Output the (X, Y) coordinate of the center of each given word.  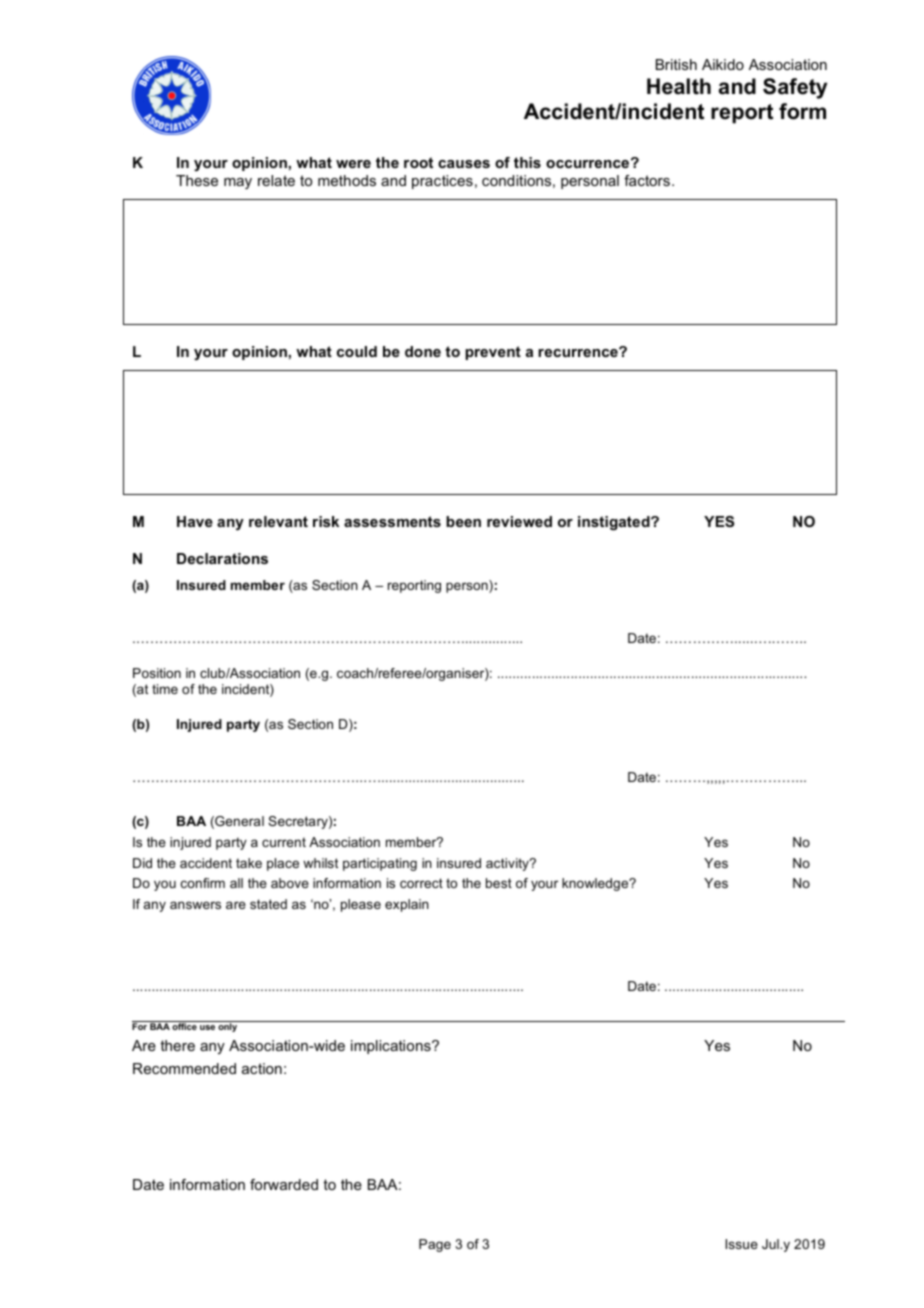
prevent (493, 353)
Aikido (723, 64)
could (357, 351)
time (165, 689)
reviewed (519, 521)
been (463, 521)
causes (464, 164)
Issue (741, 1244)
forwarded (284, 1184)
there (177, 1045)
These (197, 180)
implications (392, 1047)
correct (421, 883)
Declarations (222, 558)
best (499, 883)
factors (647, 180)
